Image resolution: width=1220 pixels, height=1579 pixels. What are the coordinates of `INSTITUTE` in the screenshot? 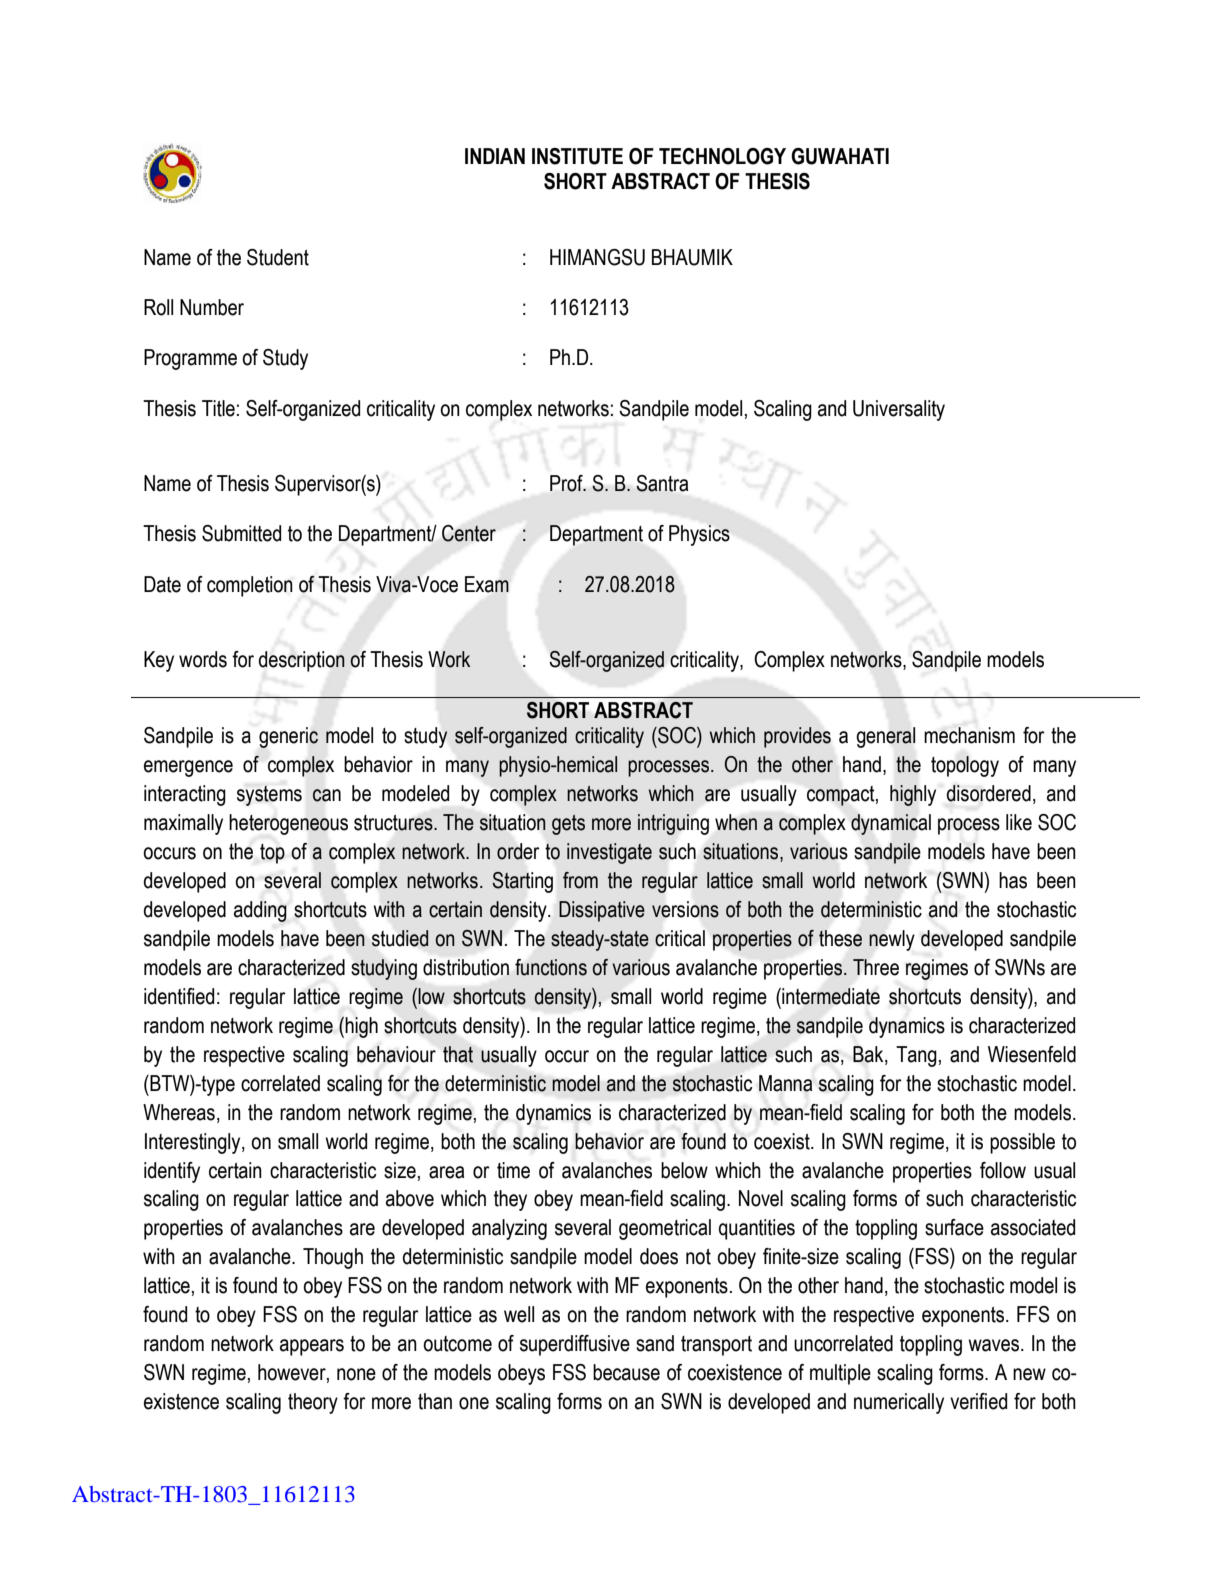 It's located at (577, 156).
